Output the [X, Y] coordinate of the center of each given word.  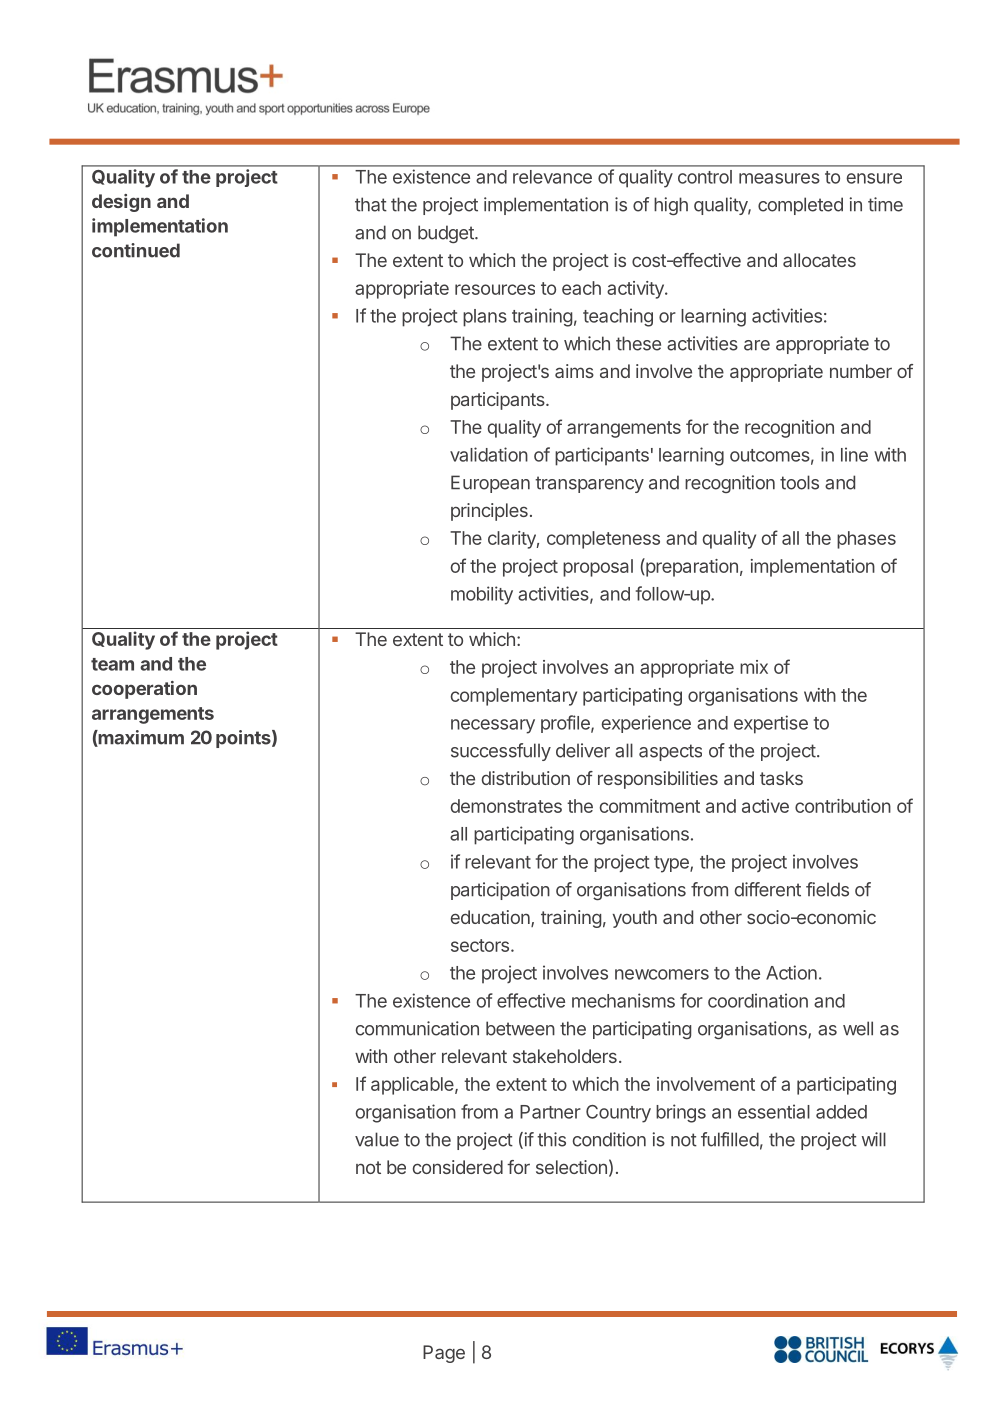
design [121, 203]
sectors [480, 945]
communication [417, 1028]
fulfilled [730, 1139]
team [112, 664]
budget [447, 234]
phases [866, 540]
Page [444, 1354]
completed [800, 206]
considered [458, 1167]
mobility [482, 595]
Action [791, 972]
